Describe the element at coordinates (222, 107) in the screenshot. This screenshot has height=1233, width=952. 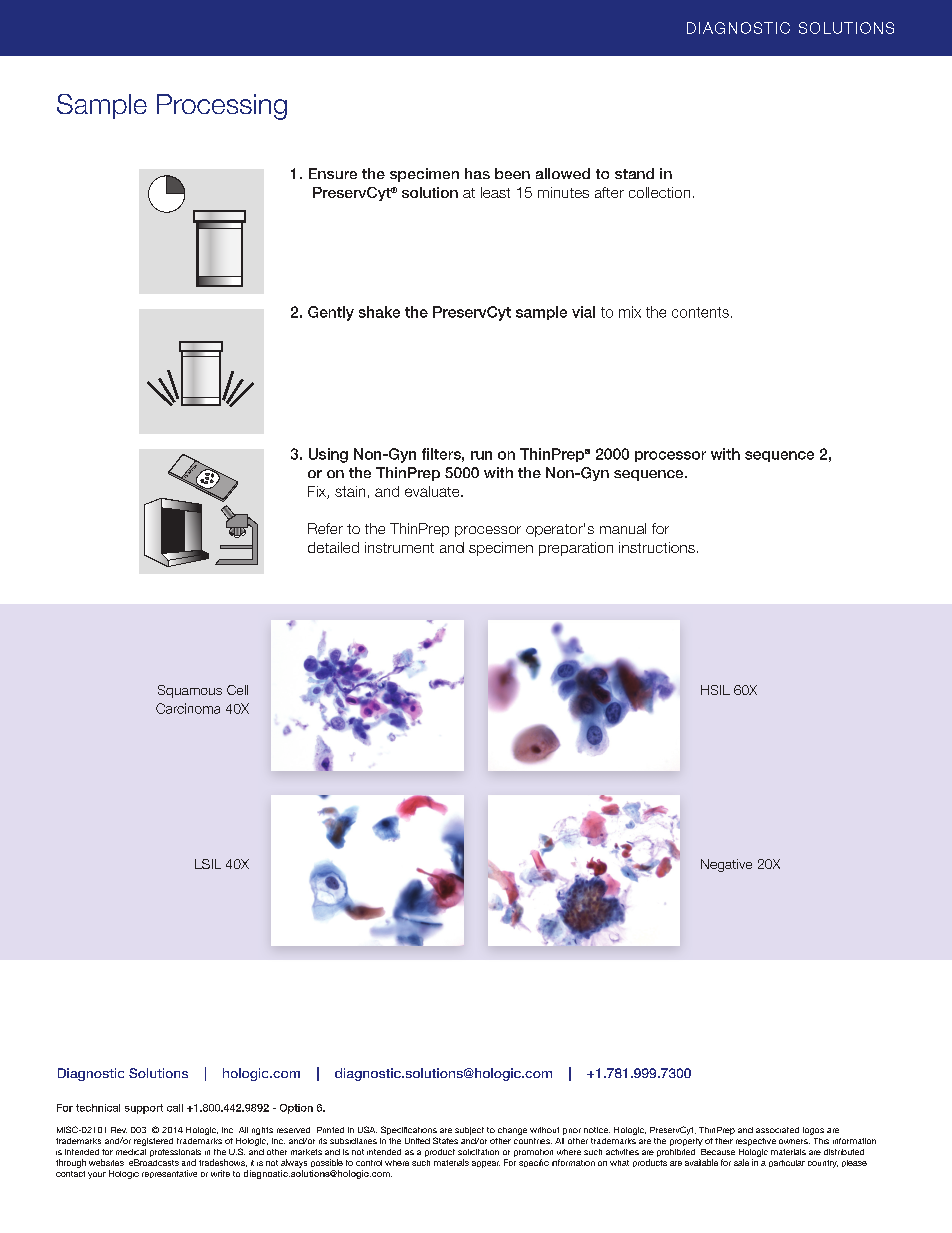
I see `Processing` at that location.
